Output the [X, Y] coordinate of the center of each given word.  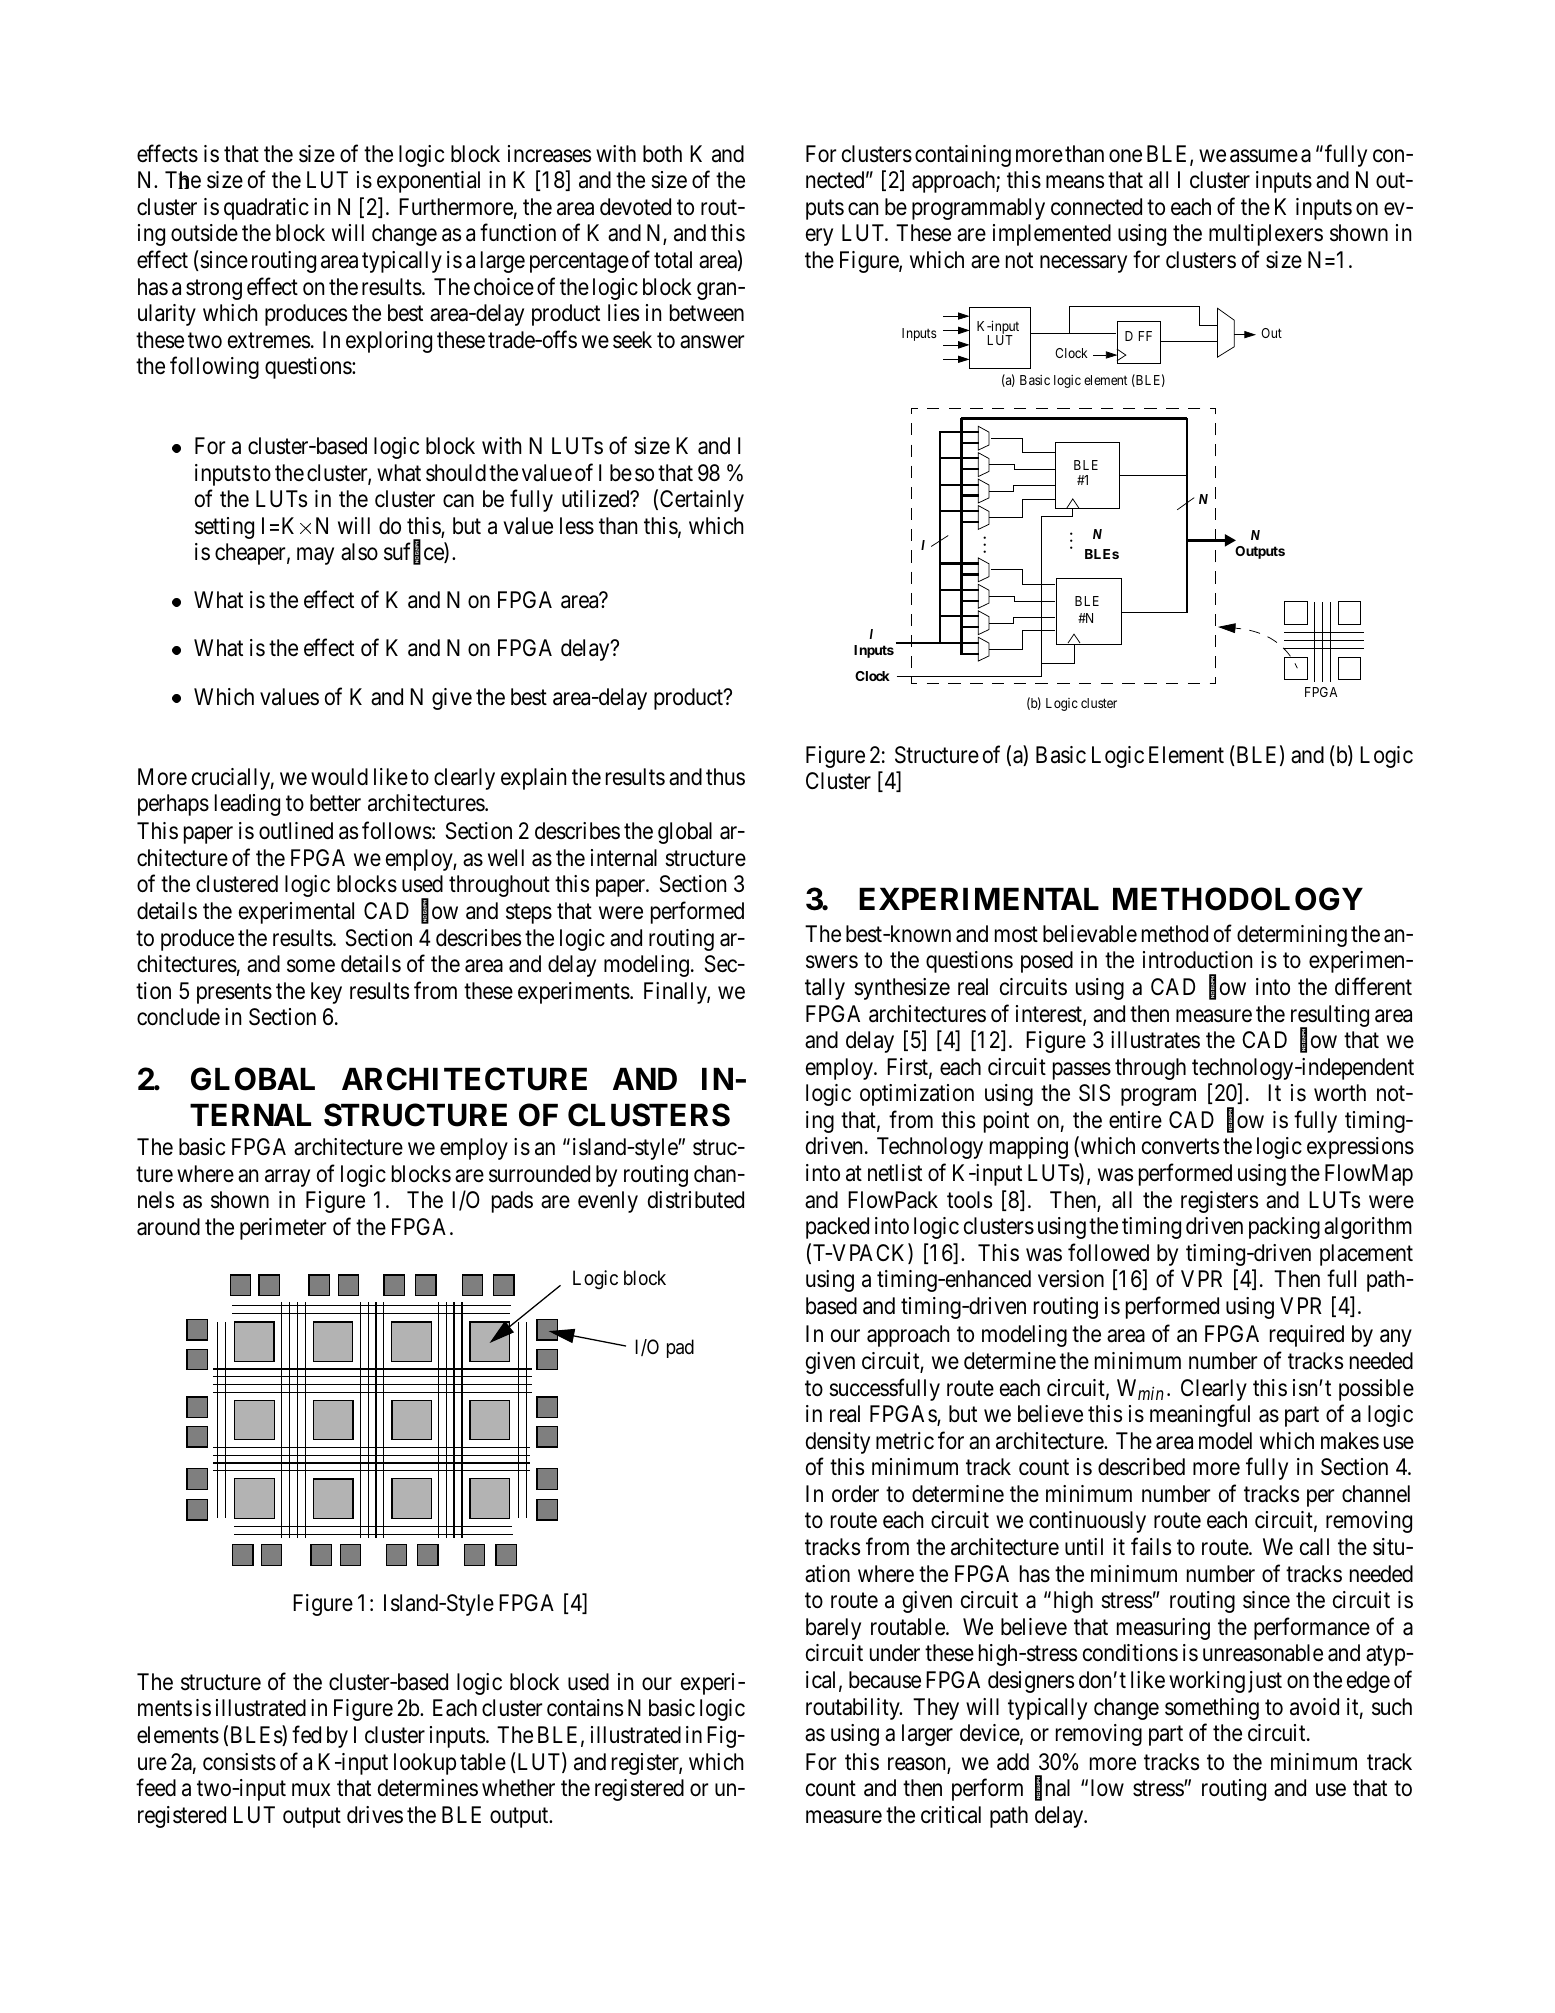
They [936, 1709]
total [673, 260]
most [1016, 935]
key [326, 993]
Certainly [702, 501]
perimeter [283, 1229]
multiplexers [1266, 235]
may [315, 556]
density [838, 1443]
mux [311, 1789]
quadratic [266, 209]
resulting [1330, 1017]
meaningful [1200, 1415]
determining [1292, 936]
